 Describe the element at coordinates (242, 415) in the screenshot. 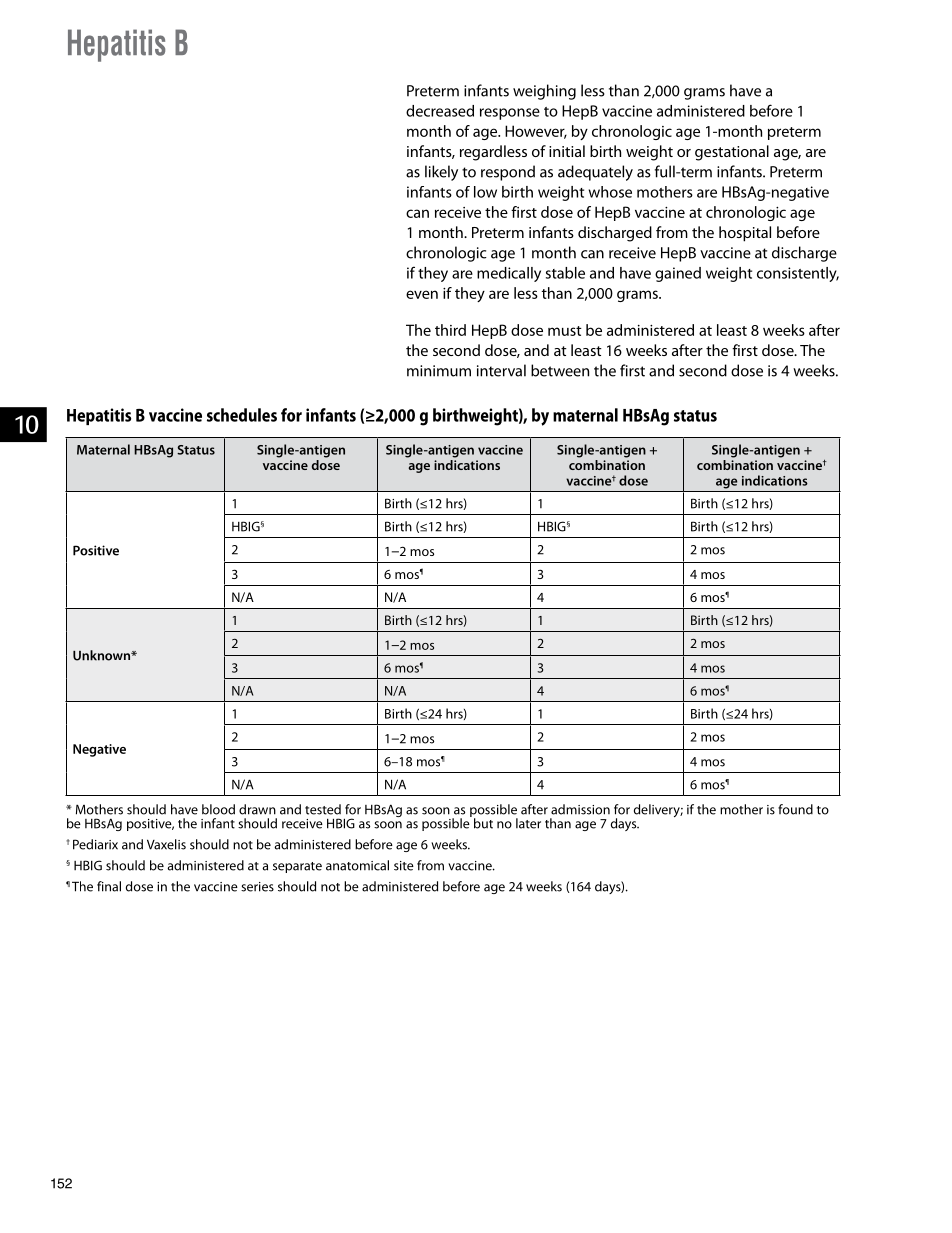

I see `schedules` at that location.
